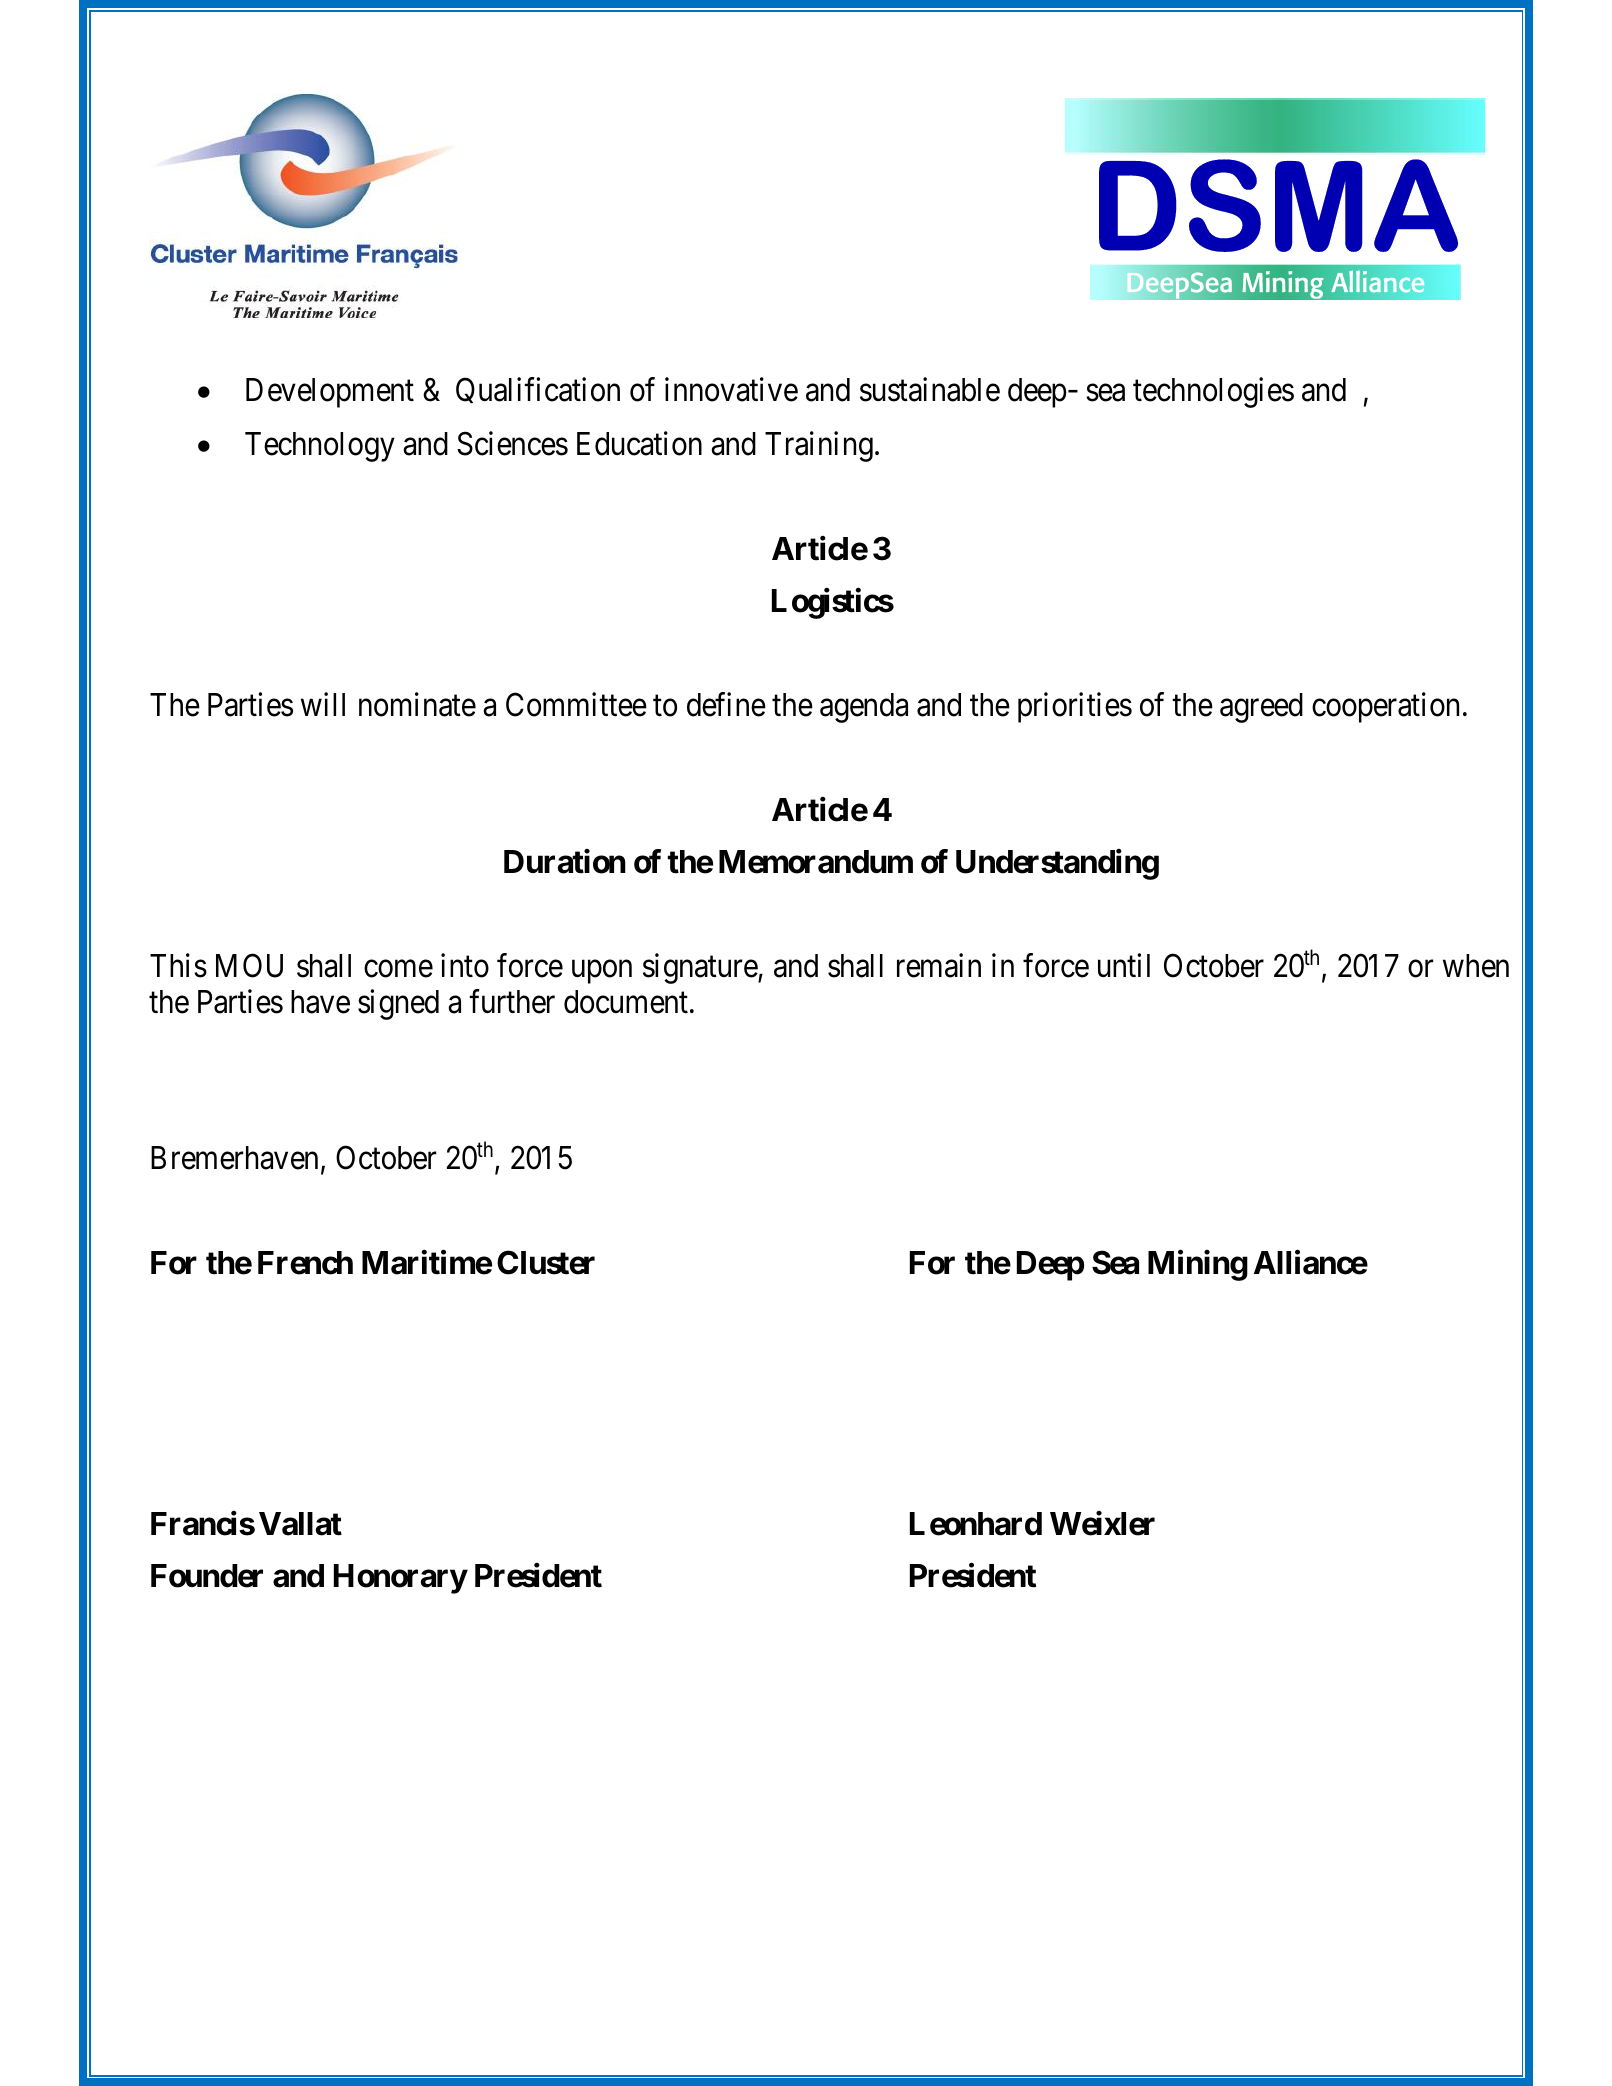  Describe the element at coordinates (819, 447) in the document. I see `Training` at that location.
